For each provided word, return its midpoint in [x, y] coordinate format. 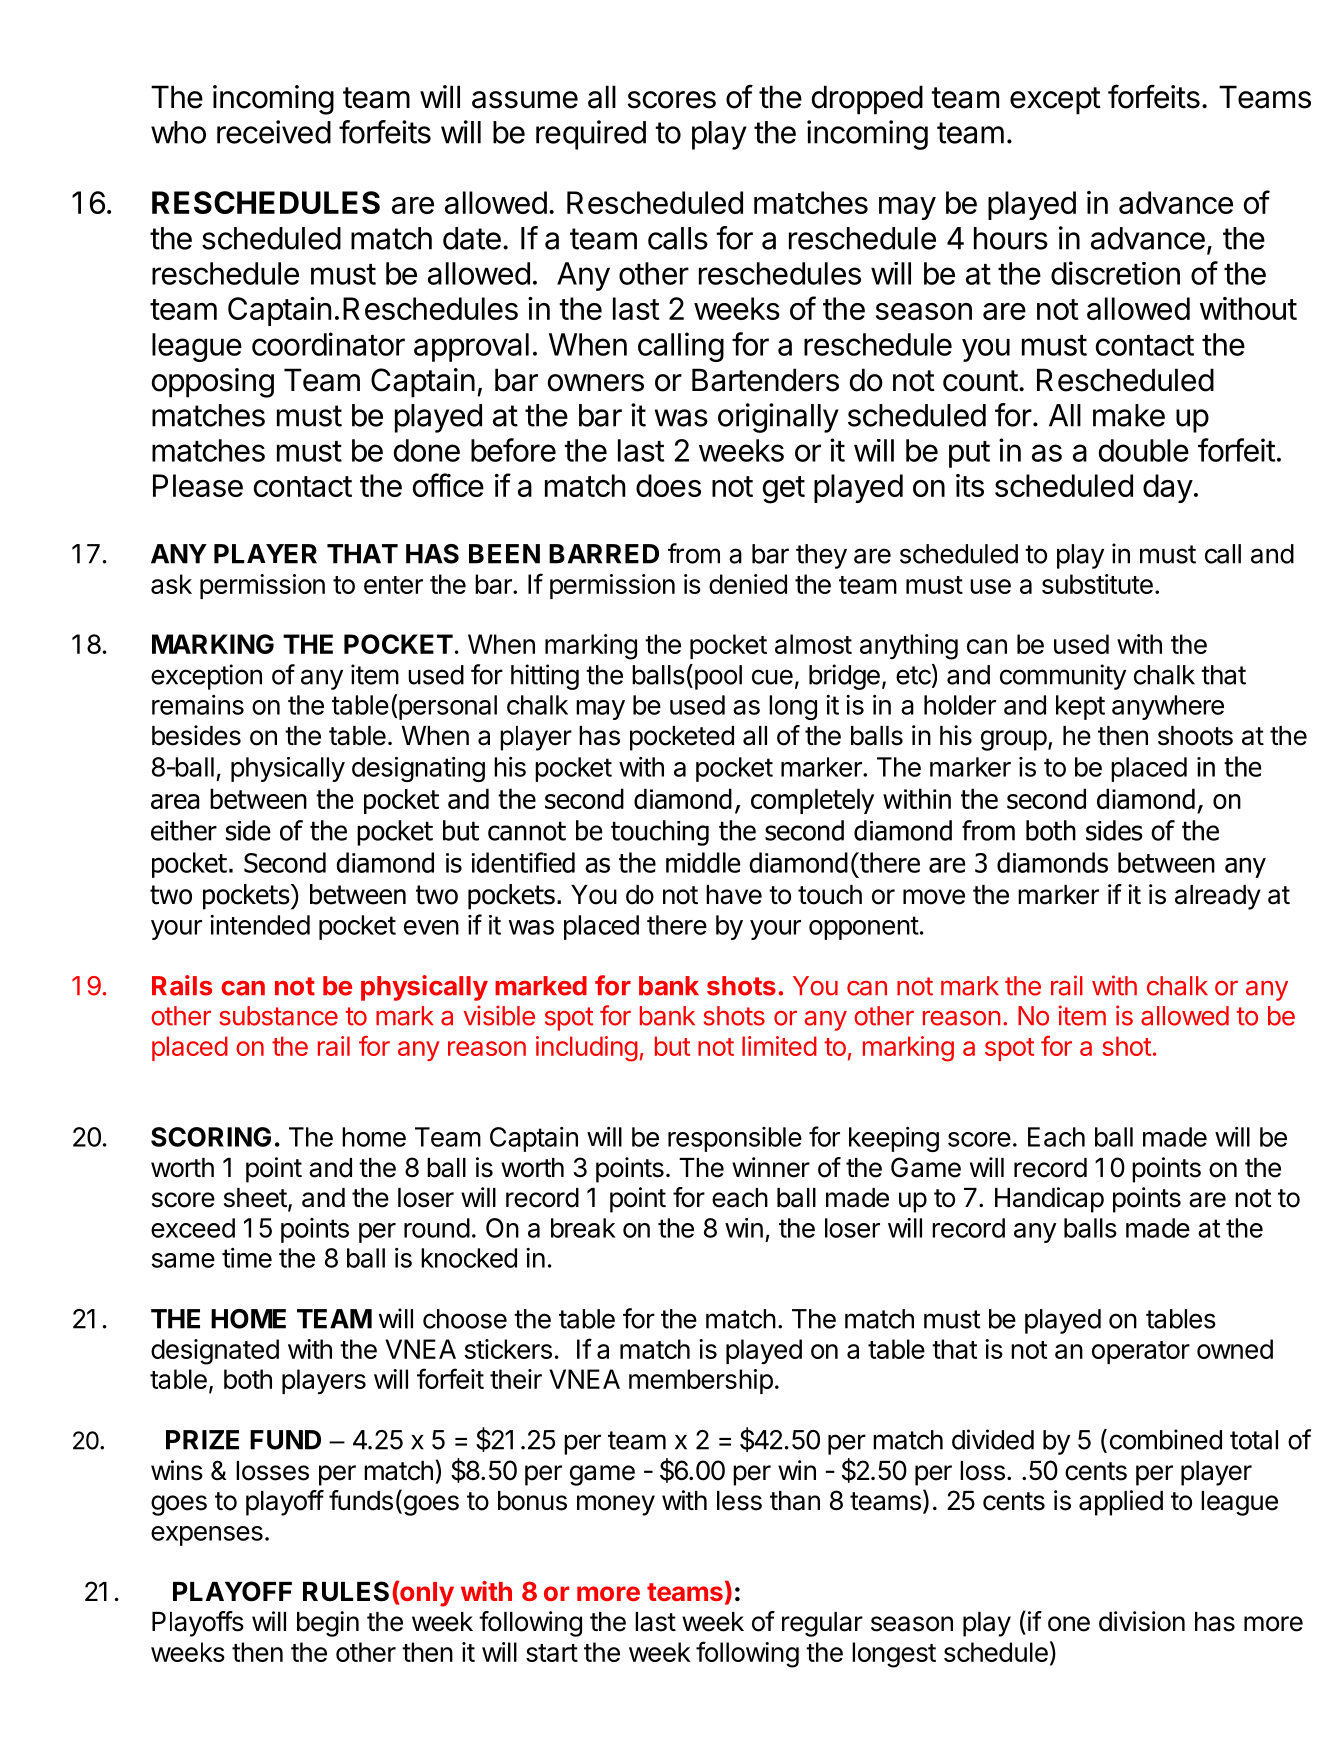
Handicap [1049, 1200]
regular [822, 1624]
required [591, 135]
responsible [735, 1139]
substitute [1097, 584]
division [1142, 1621]
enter [393, 585]
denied [748, 584]
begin [328, 1624]
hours [1011, 238]
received [274, 132]
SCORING [211, 1137]
